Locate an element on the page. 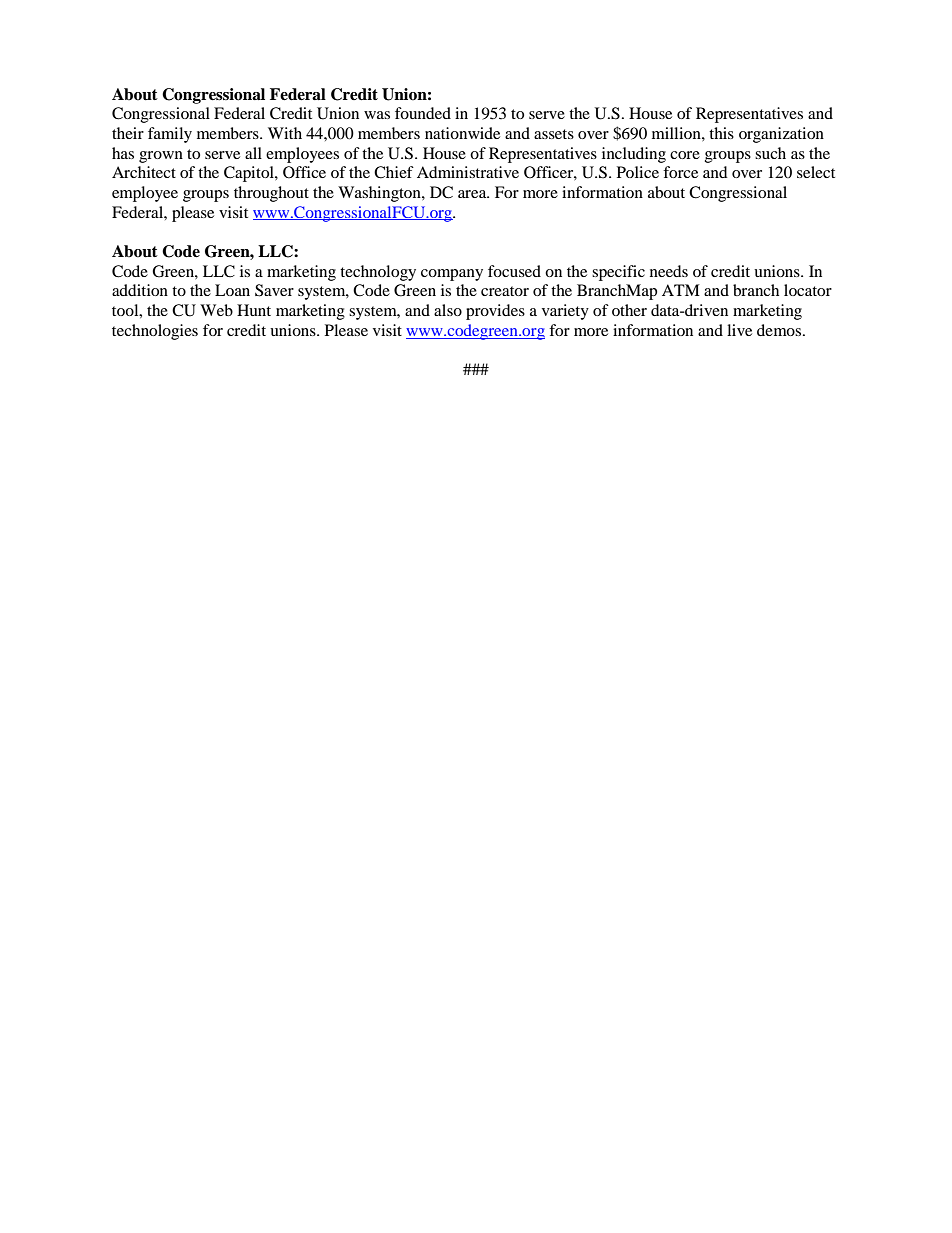  focused is located at coordinates (514, 271).
